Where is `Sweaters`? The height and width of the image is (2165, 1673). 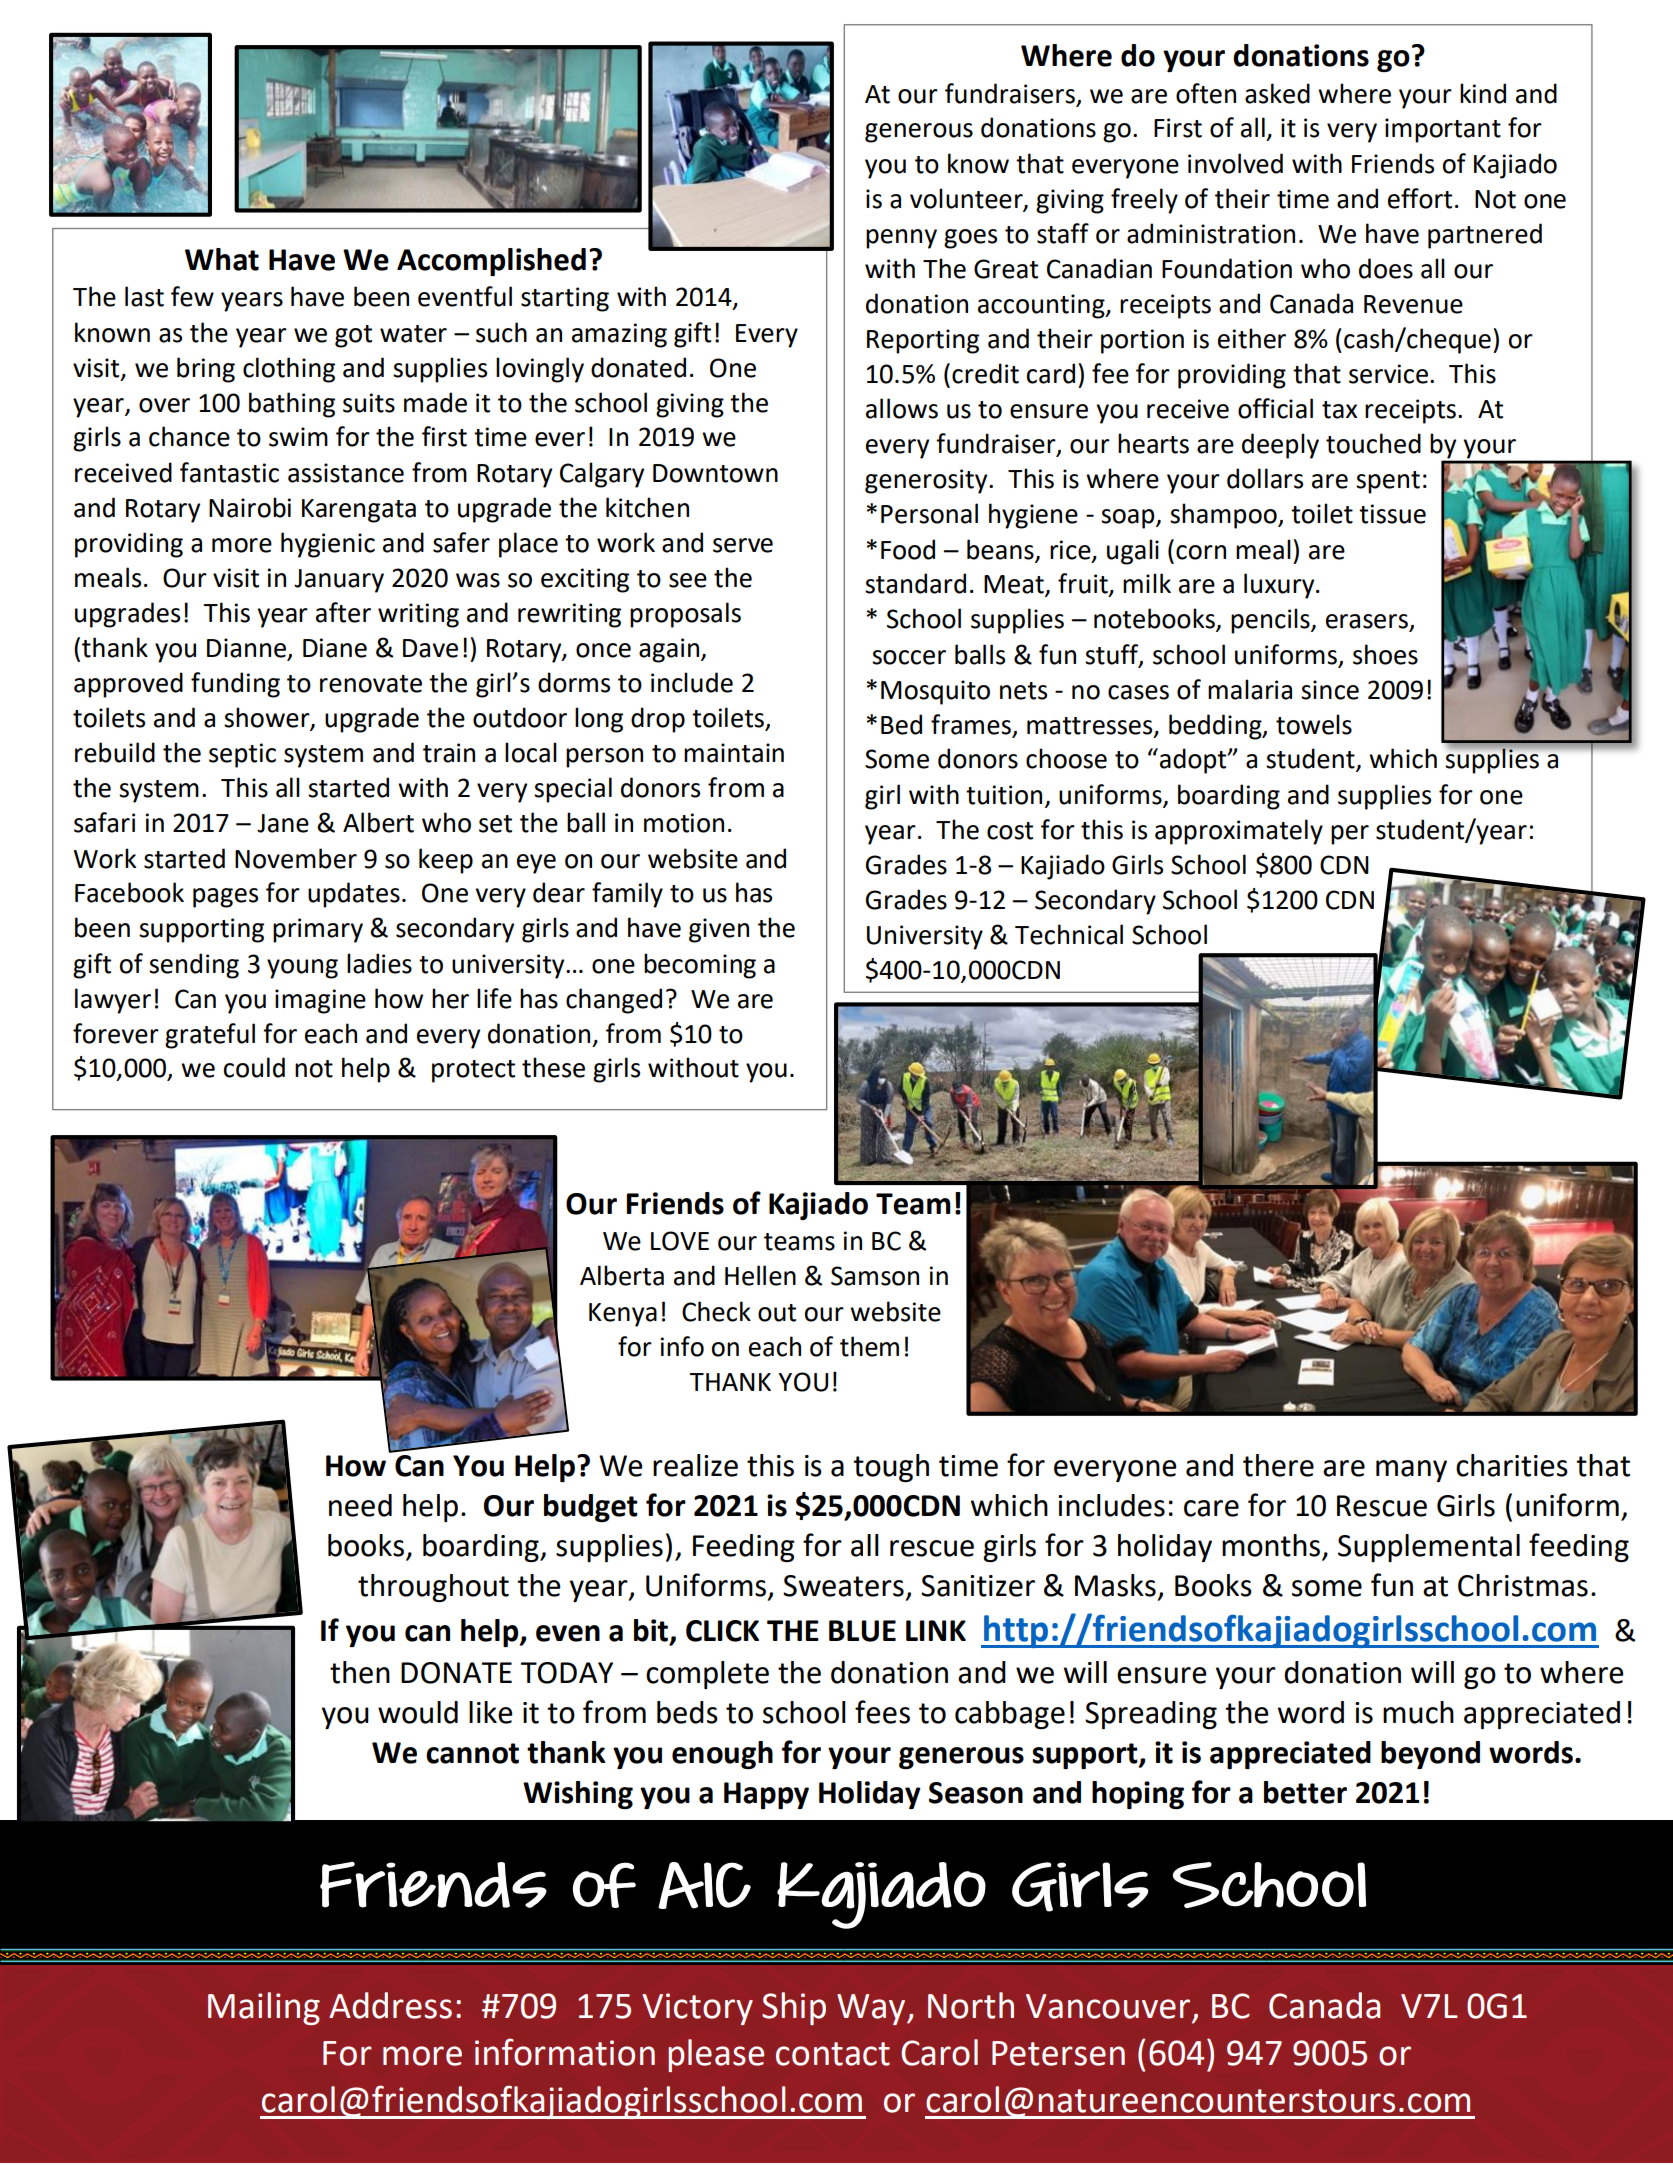 Sweaters is located at coordinates (843, 1586).
